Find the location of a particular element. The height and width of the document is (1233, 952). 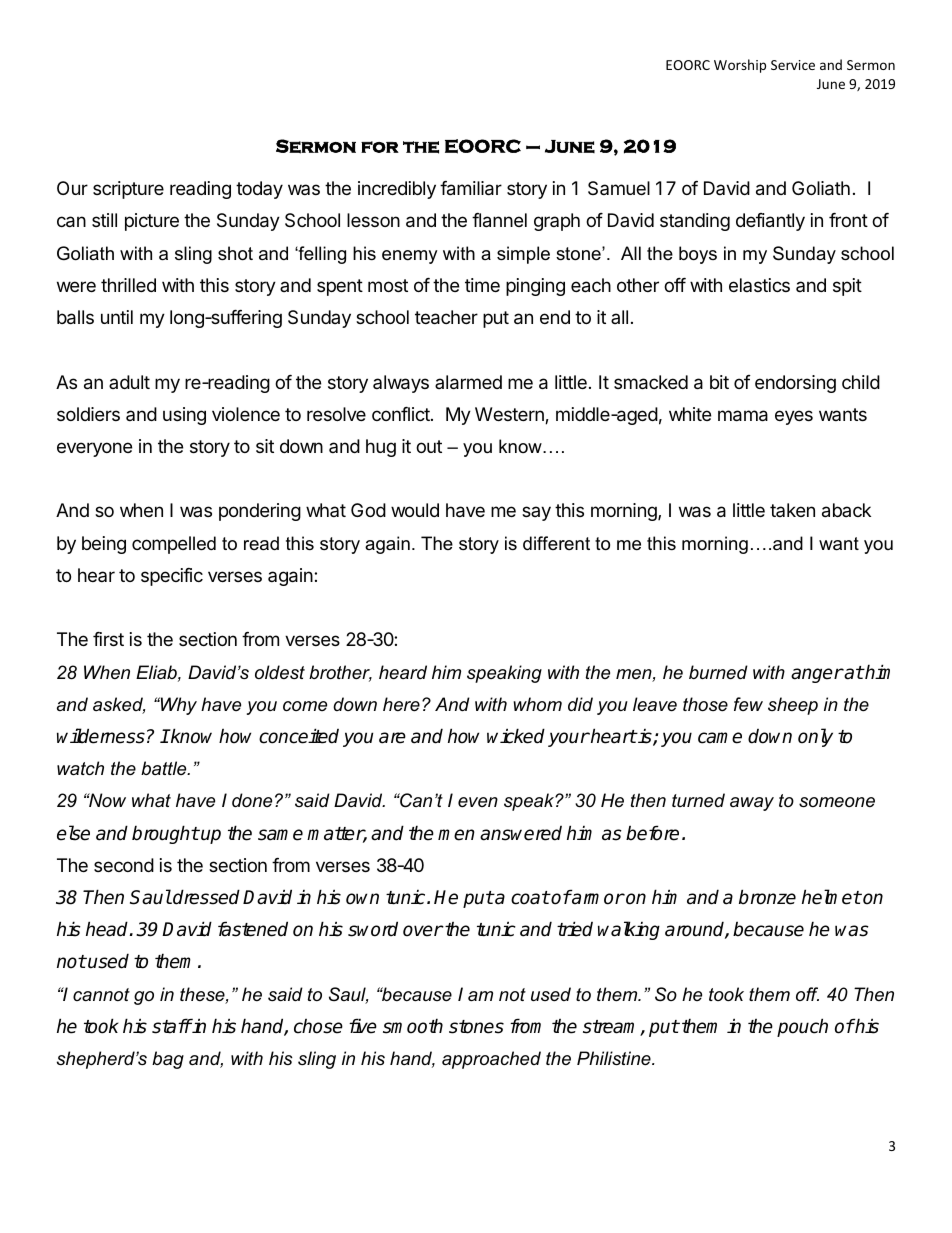

specific is located at coordinates (172, 577).
